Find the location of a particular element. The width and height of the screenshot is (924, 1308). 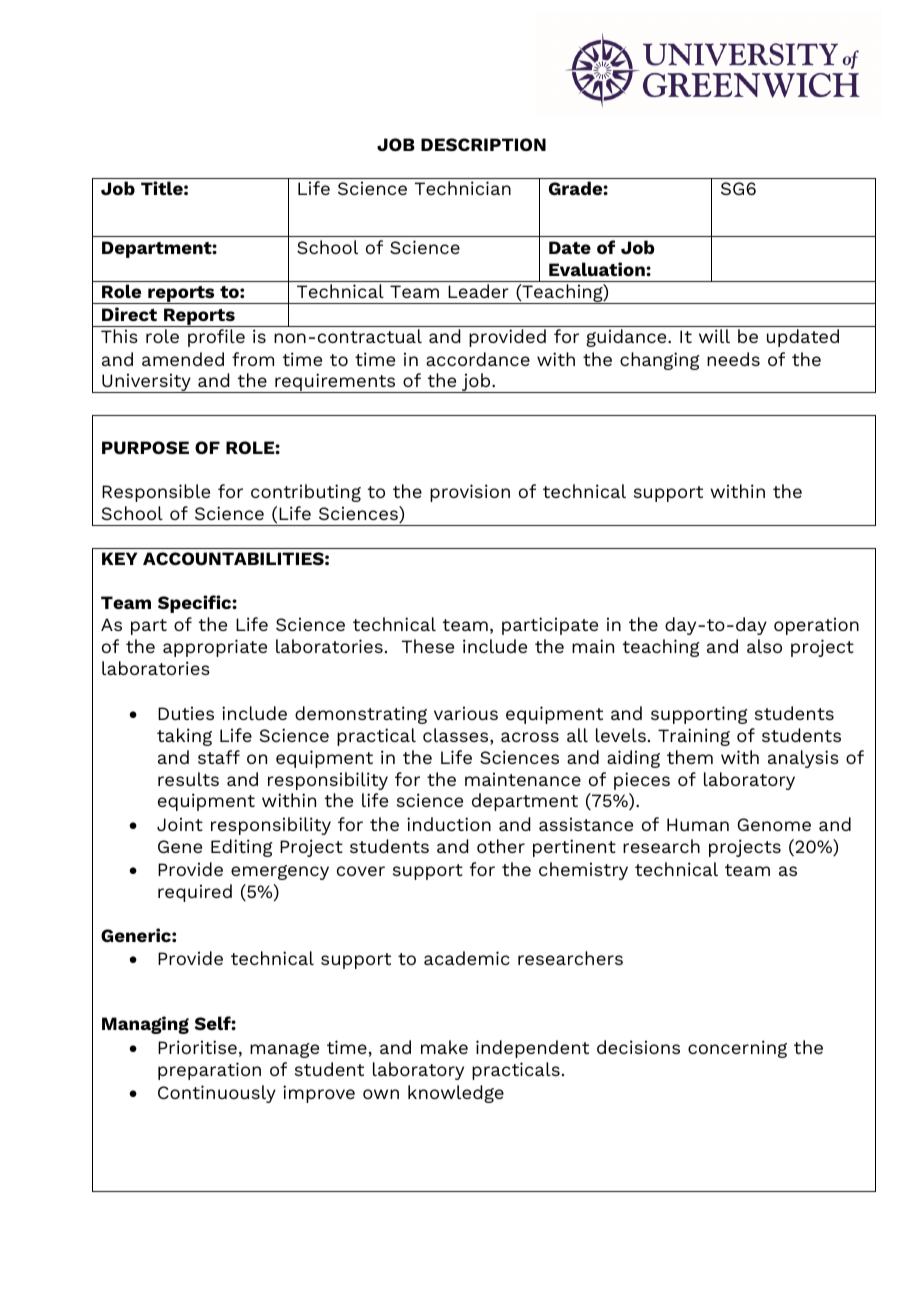

amended is located at coordinates (183, 359).
